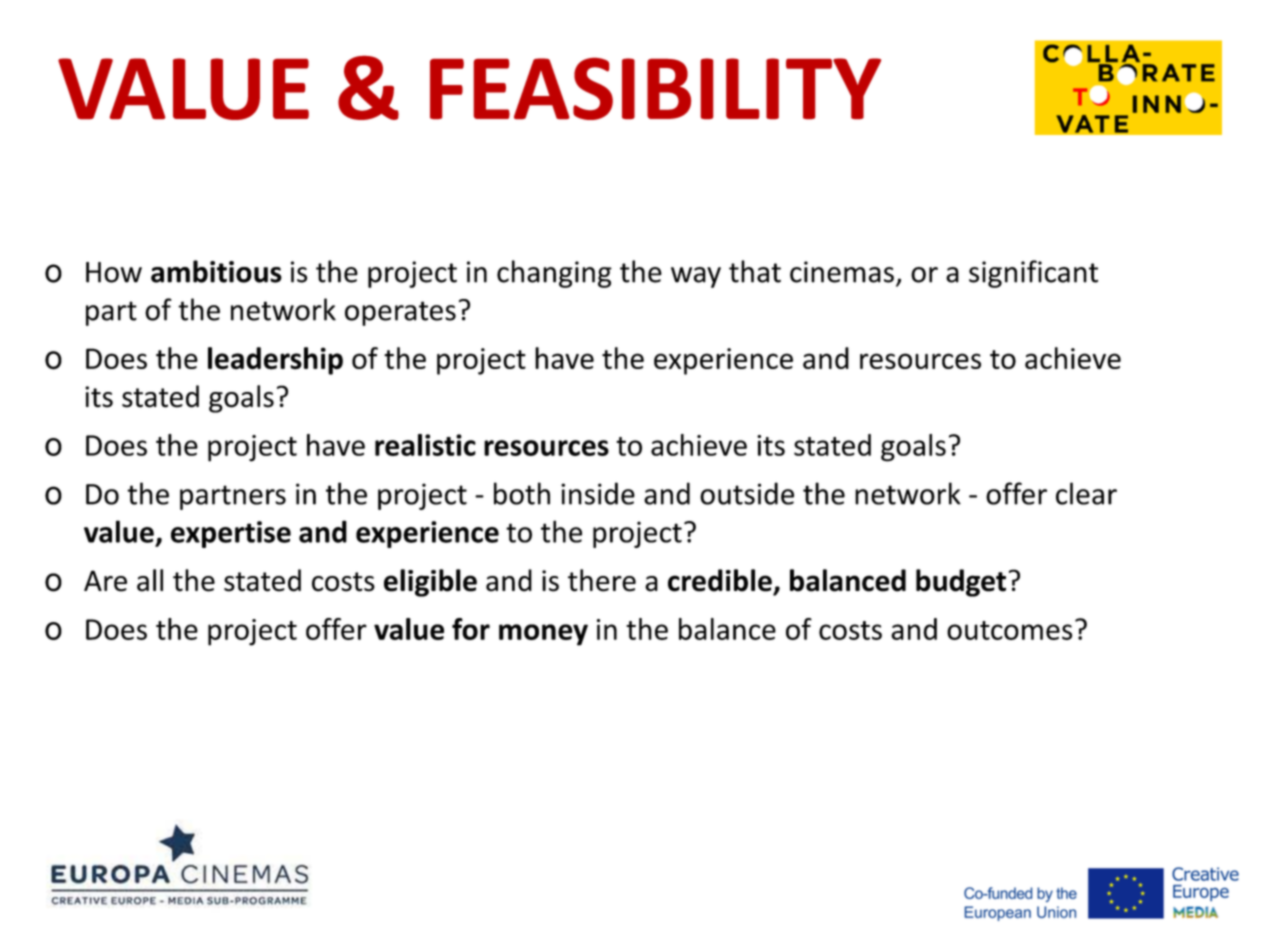 This screenshot has height=952, width=1270. I want to click on outcomes, so click(1009, 630).
